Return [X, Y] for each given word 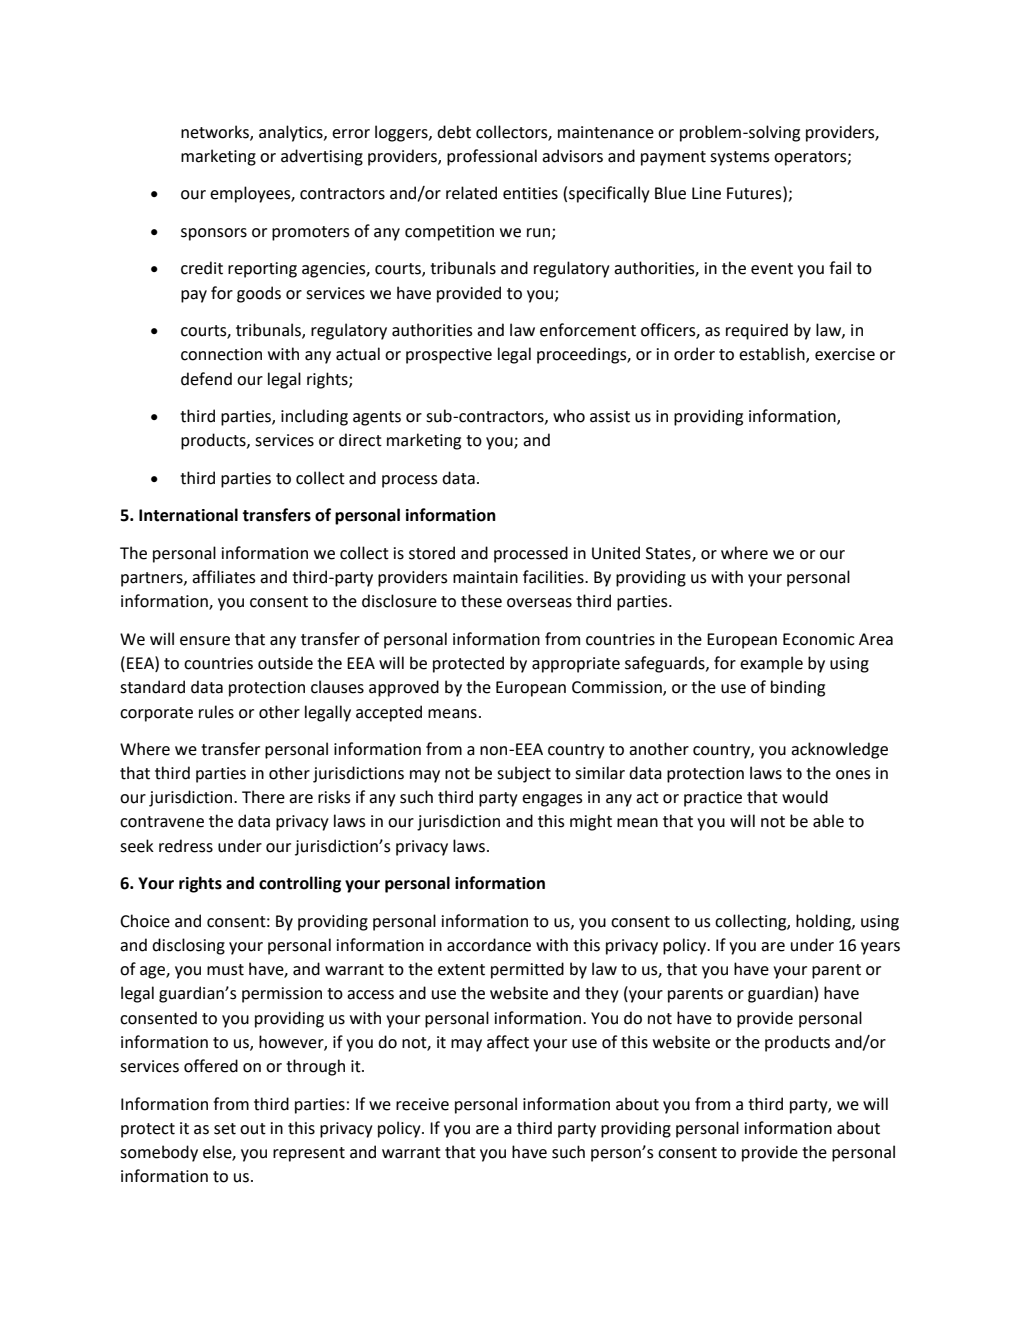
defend [206, 379]
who [569, 416]
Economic [819, 639]
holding [824, 922]
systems [740, 158]
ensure [205, 641]
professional [492, 157]
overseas [539, 603]
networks [216, 132]
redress [186, 846]
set [225, 1129]
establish [773, 355]
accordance [489, 945]
